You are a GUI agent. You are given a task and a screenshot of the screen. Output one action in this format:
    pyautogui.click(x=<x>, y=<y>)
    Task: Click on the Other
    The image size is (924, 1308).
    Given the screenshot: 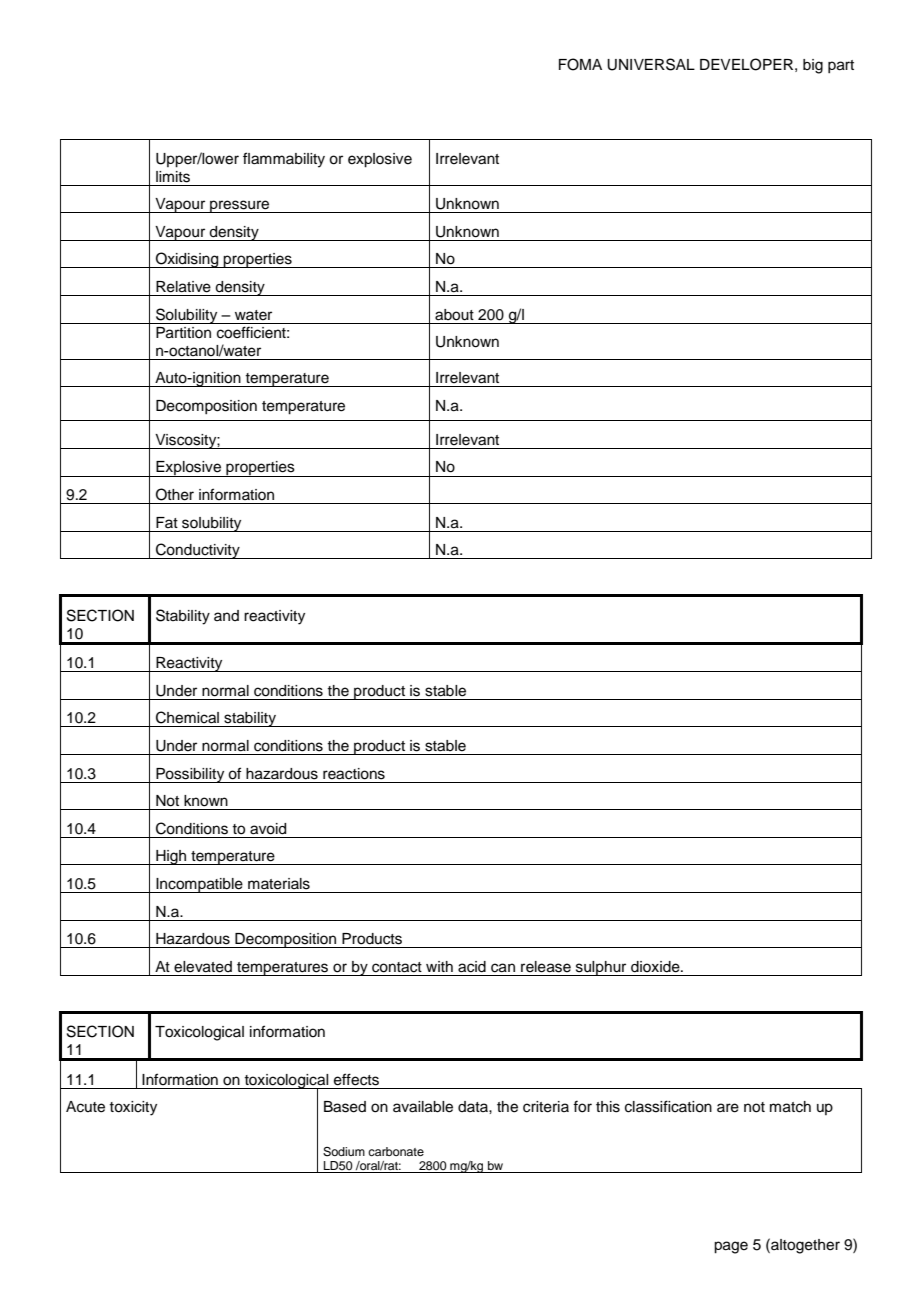 What is the action you would take?
    pyautogui.click(x=175, y=494)
